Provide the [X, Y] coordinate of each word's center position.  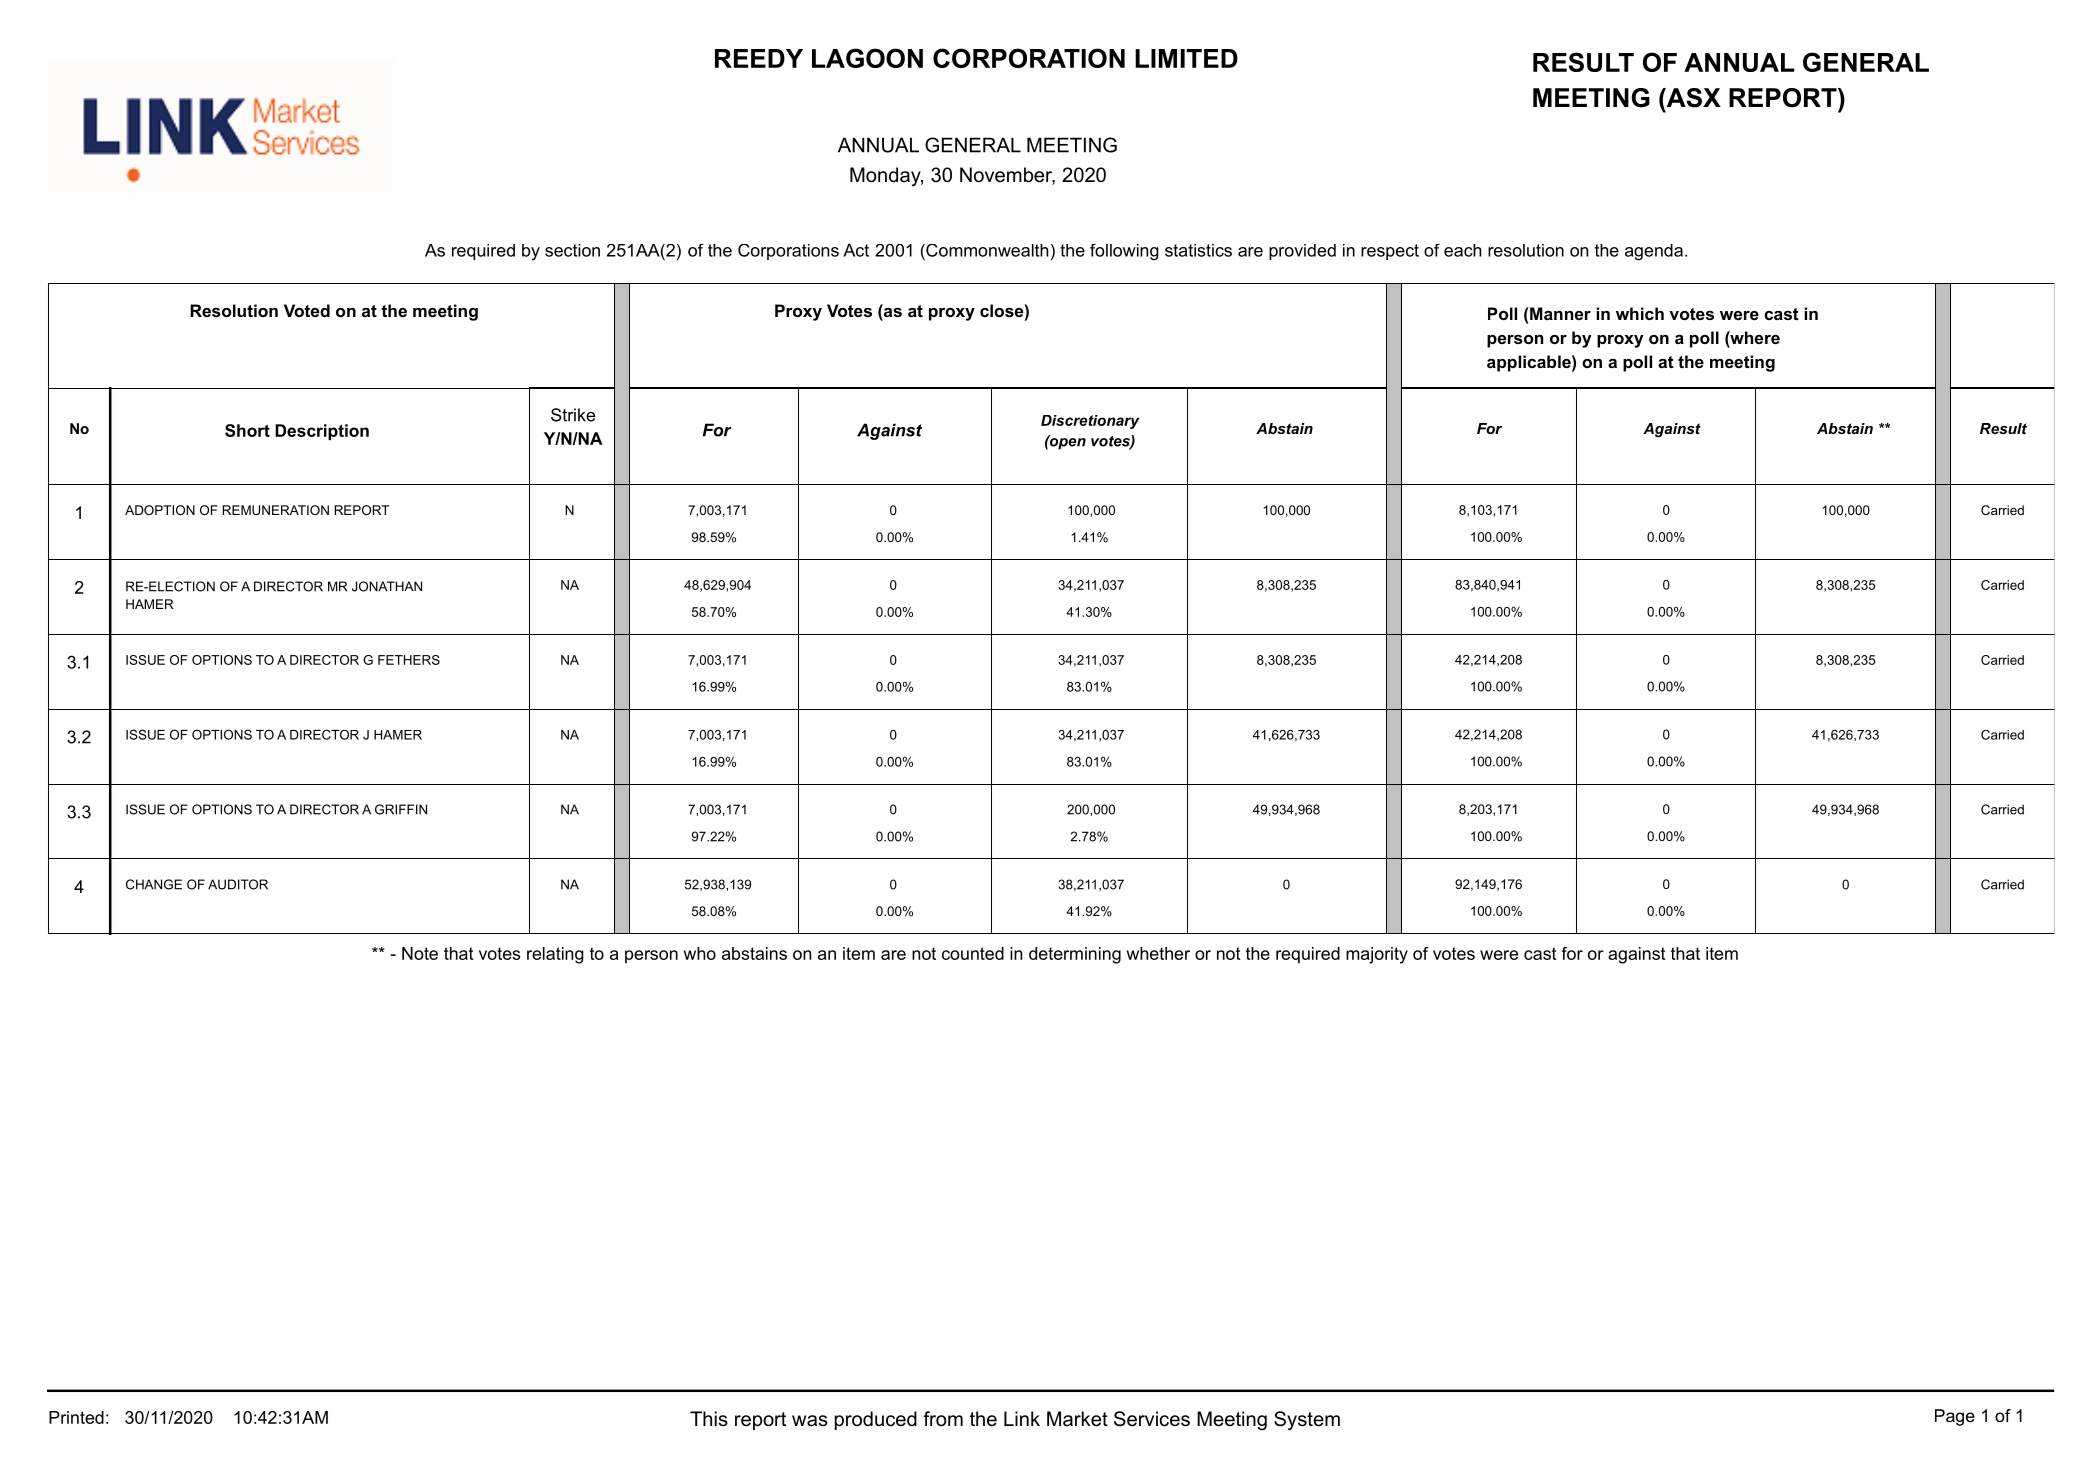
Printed [76, 1417]
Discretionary [1090, 422]
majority [1377, 955]
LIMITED [1186, 58]
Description [322, 432]
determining [1075, 955]
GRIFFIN [401, 809]
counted [973, 953]
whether [1158, 953]
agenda [1654, 252]
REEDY [759, 58]
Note [420, 953]
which [1640, 313]
